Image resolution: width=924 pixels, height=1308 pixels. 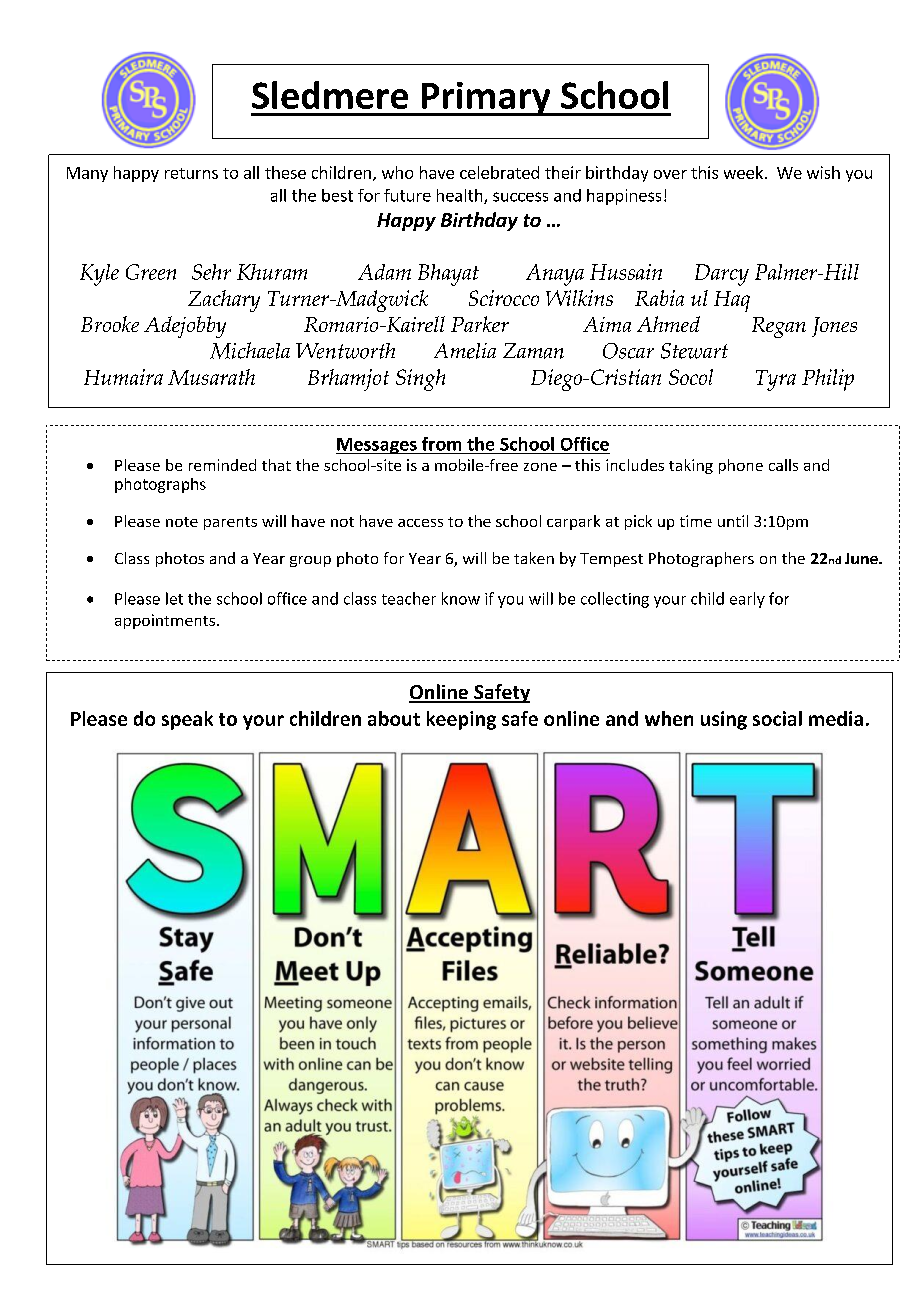 What do you see at coordinates (191, 173) in the image?
I see `returns` at bounding box center [191, 173].
